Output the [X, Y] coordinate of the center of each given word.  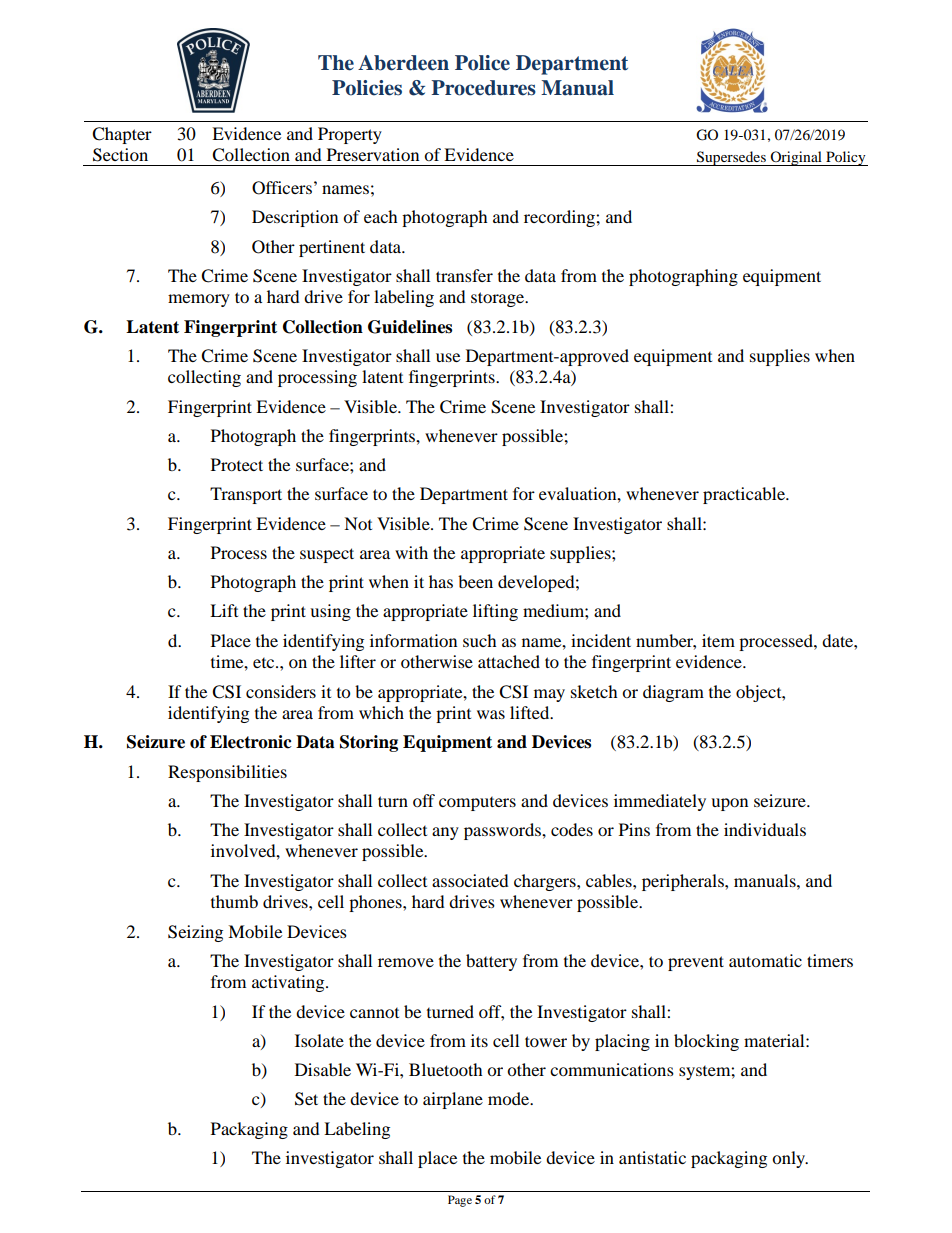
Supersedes [731, 158]
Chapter [122, 135]
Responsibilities [227, 773]
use [448, 357]
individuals [765, 829]
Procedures [483, 88]
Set [306, 1099]
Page [460, 1201]
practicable [745, 495]
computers [477, 804]
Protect [237, 464]
